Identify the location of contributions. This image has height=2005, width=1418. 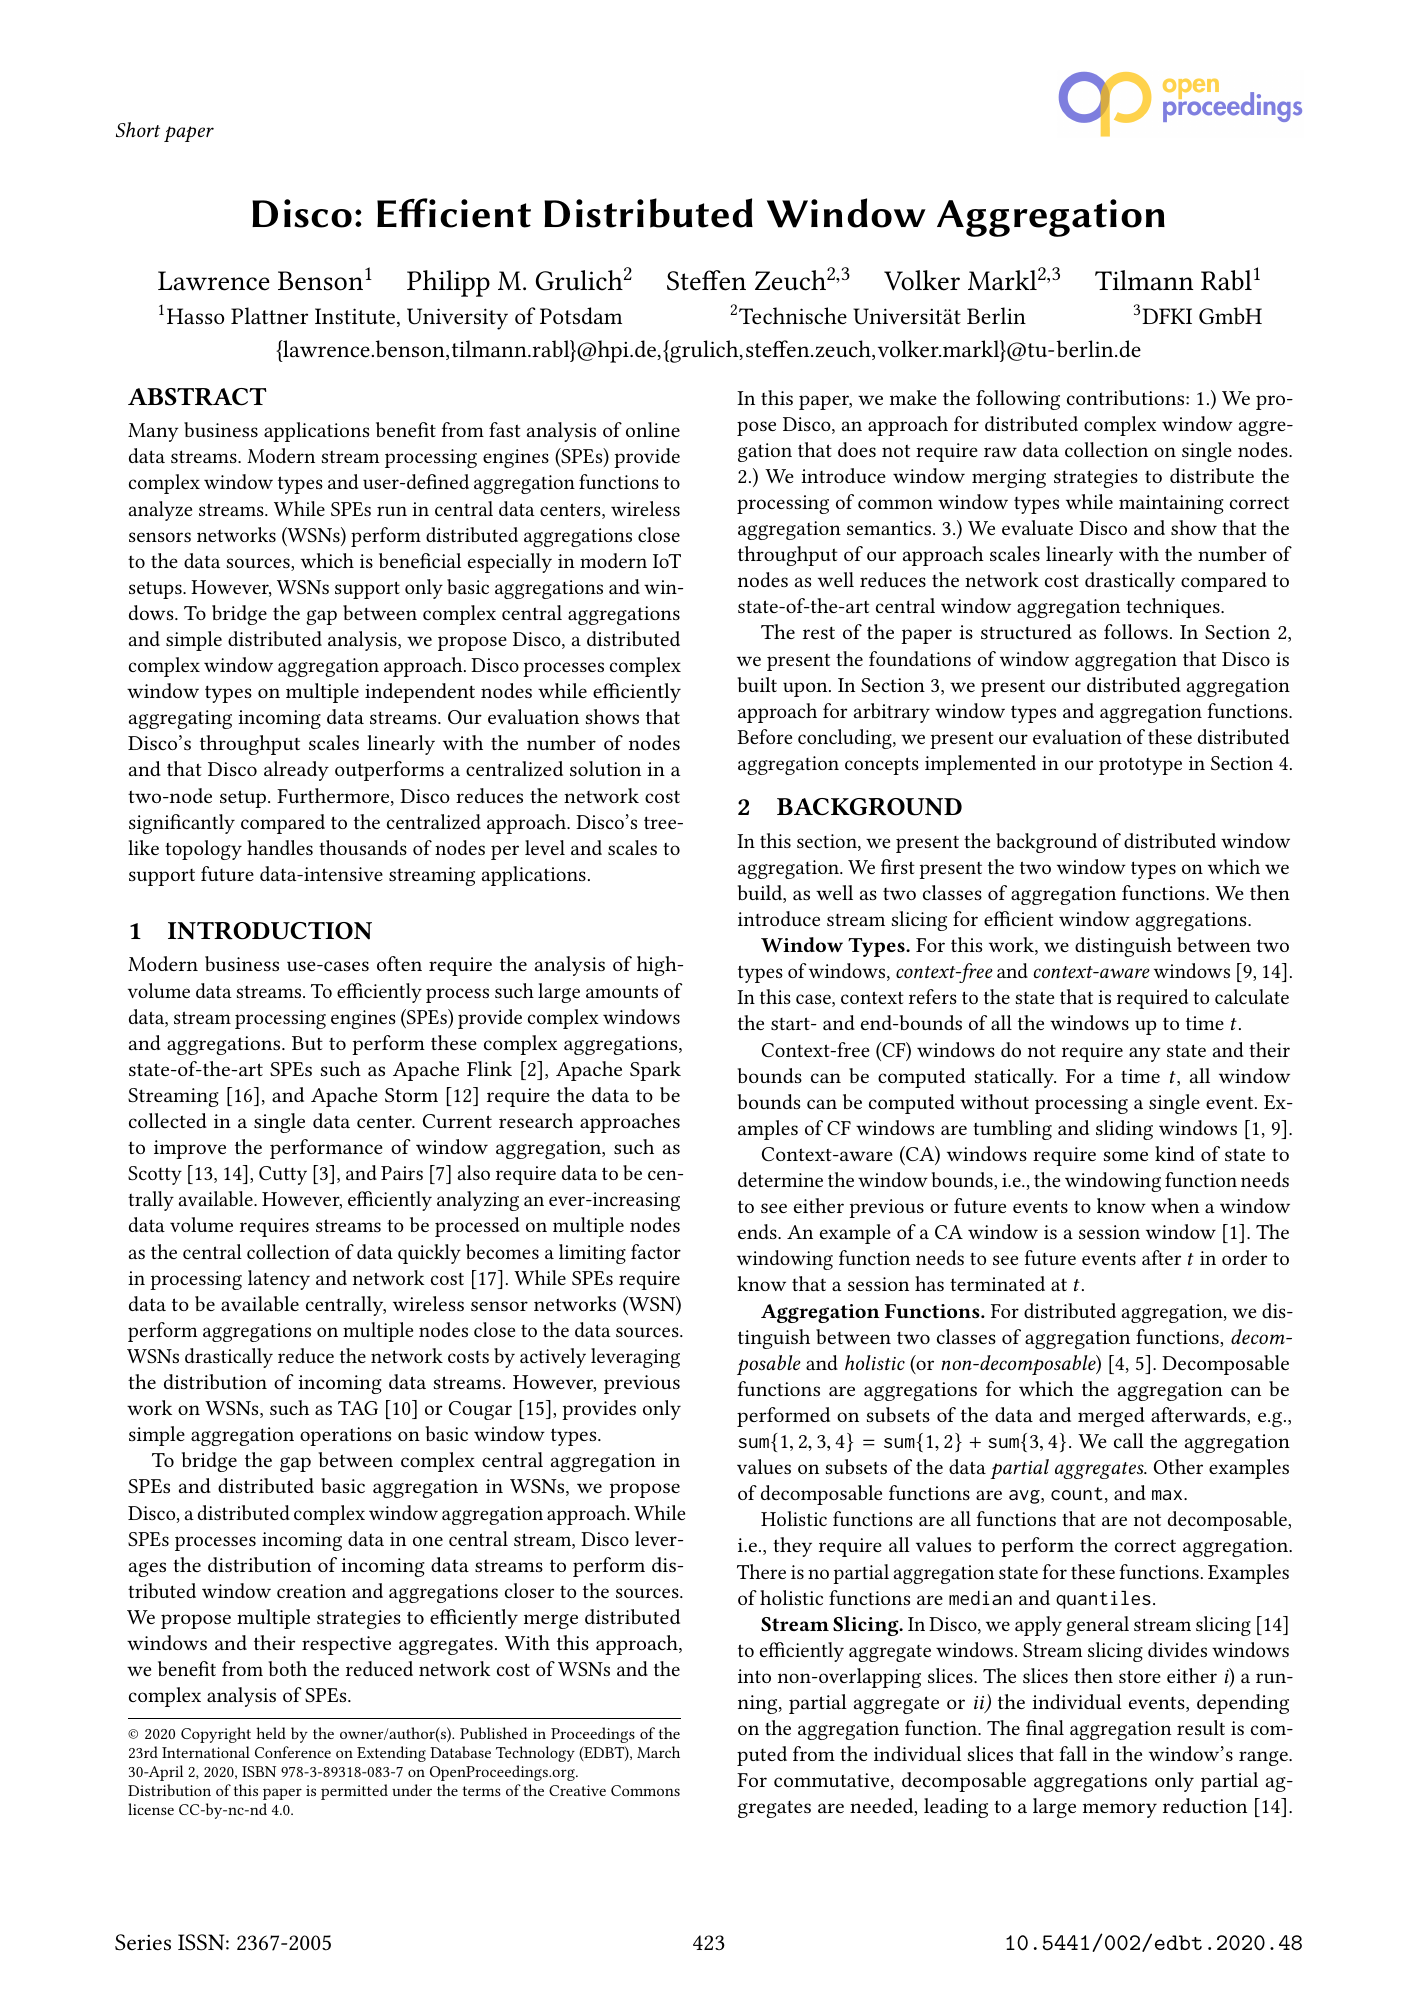
(1127, 397).
